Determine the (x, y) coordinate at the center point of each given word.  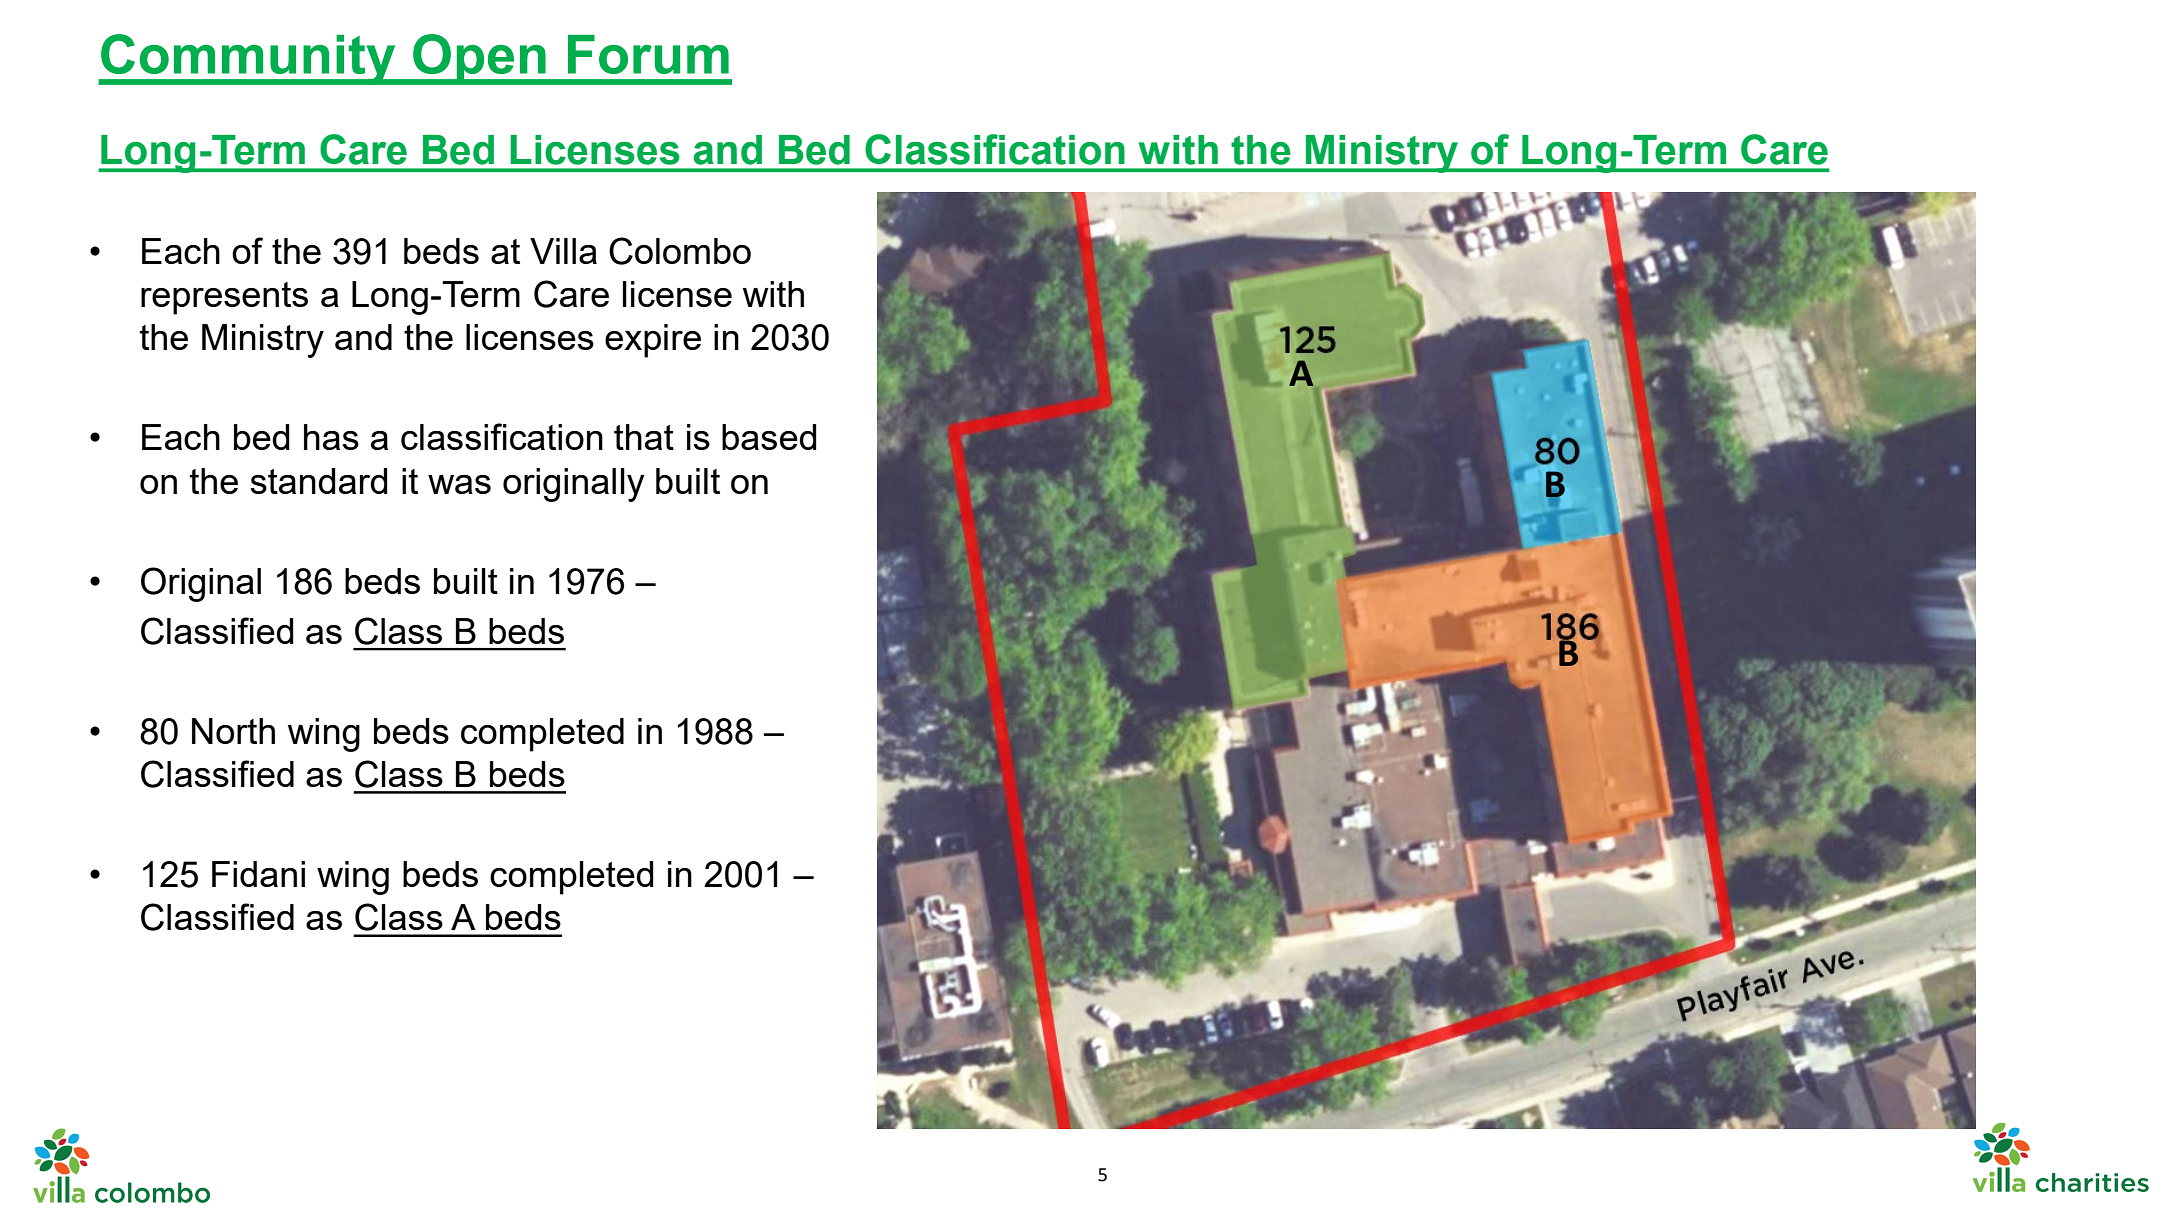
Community (248, 59)
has (331, 437)
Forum (648, 54)
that (644, 437)
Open (479, 59)
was (459, 484)
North (233, 731)
